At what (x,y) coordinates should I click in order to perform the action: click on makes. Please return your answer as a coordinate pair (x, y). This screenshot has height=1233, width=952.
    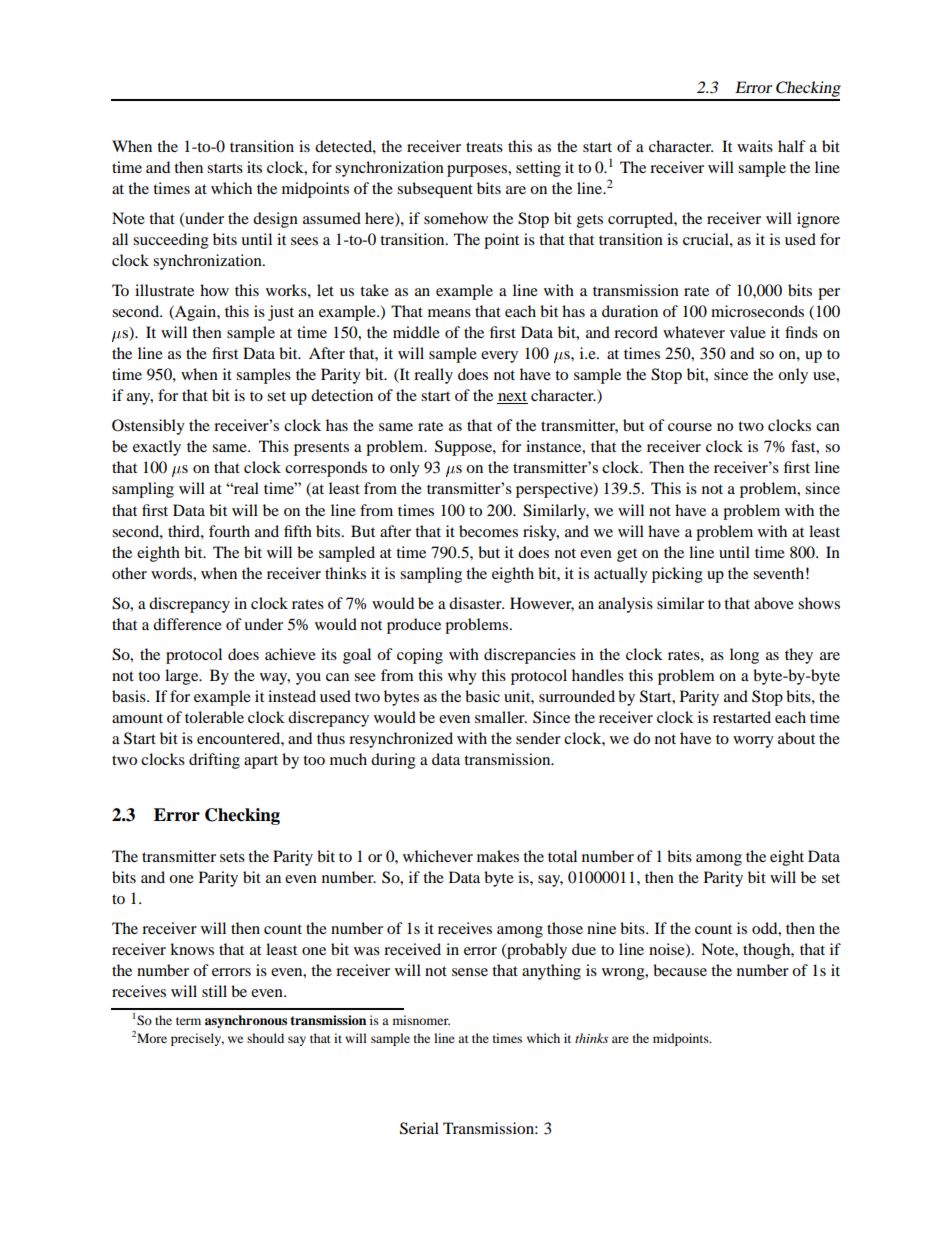
    Looking at the image, I should click on (498, 856).
